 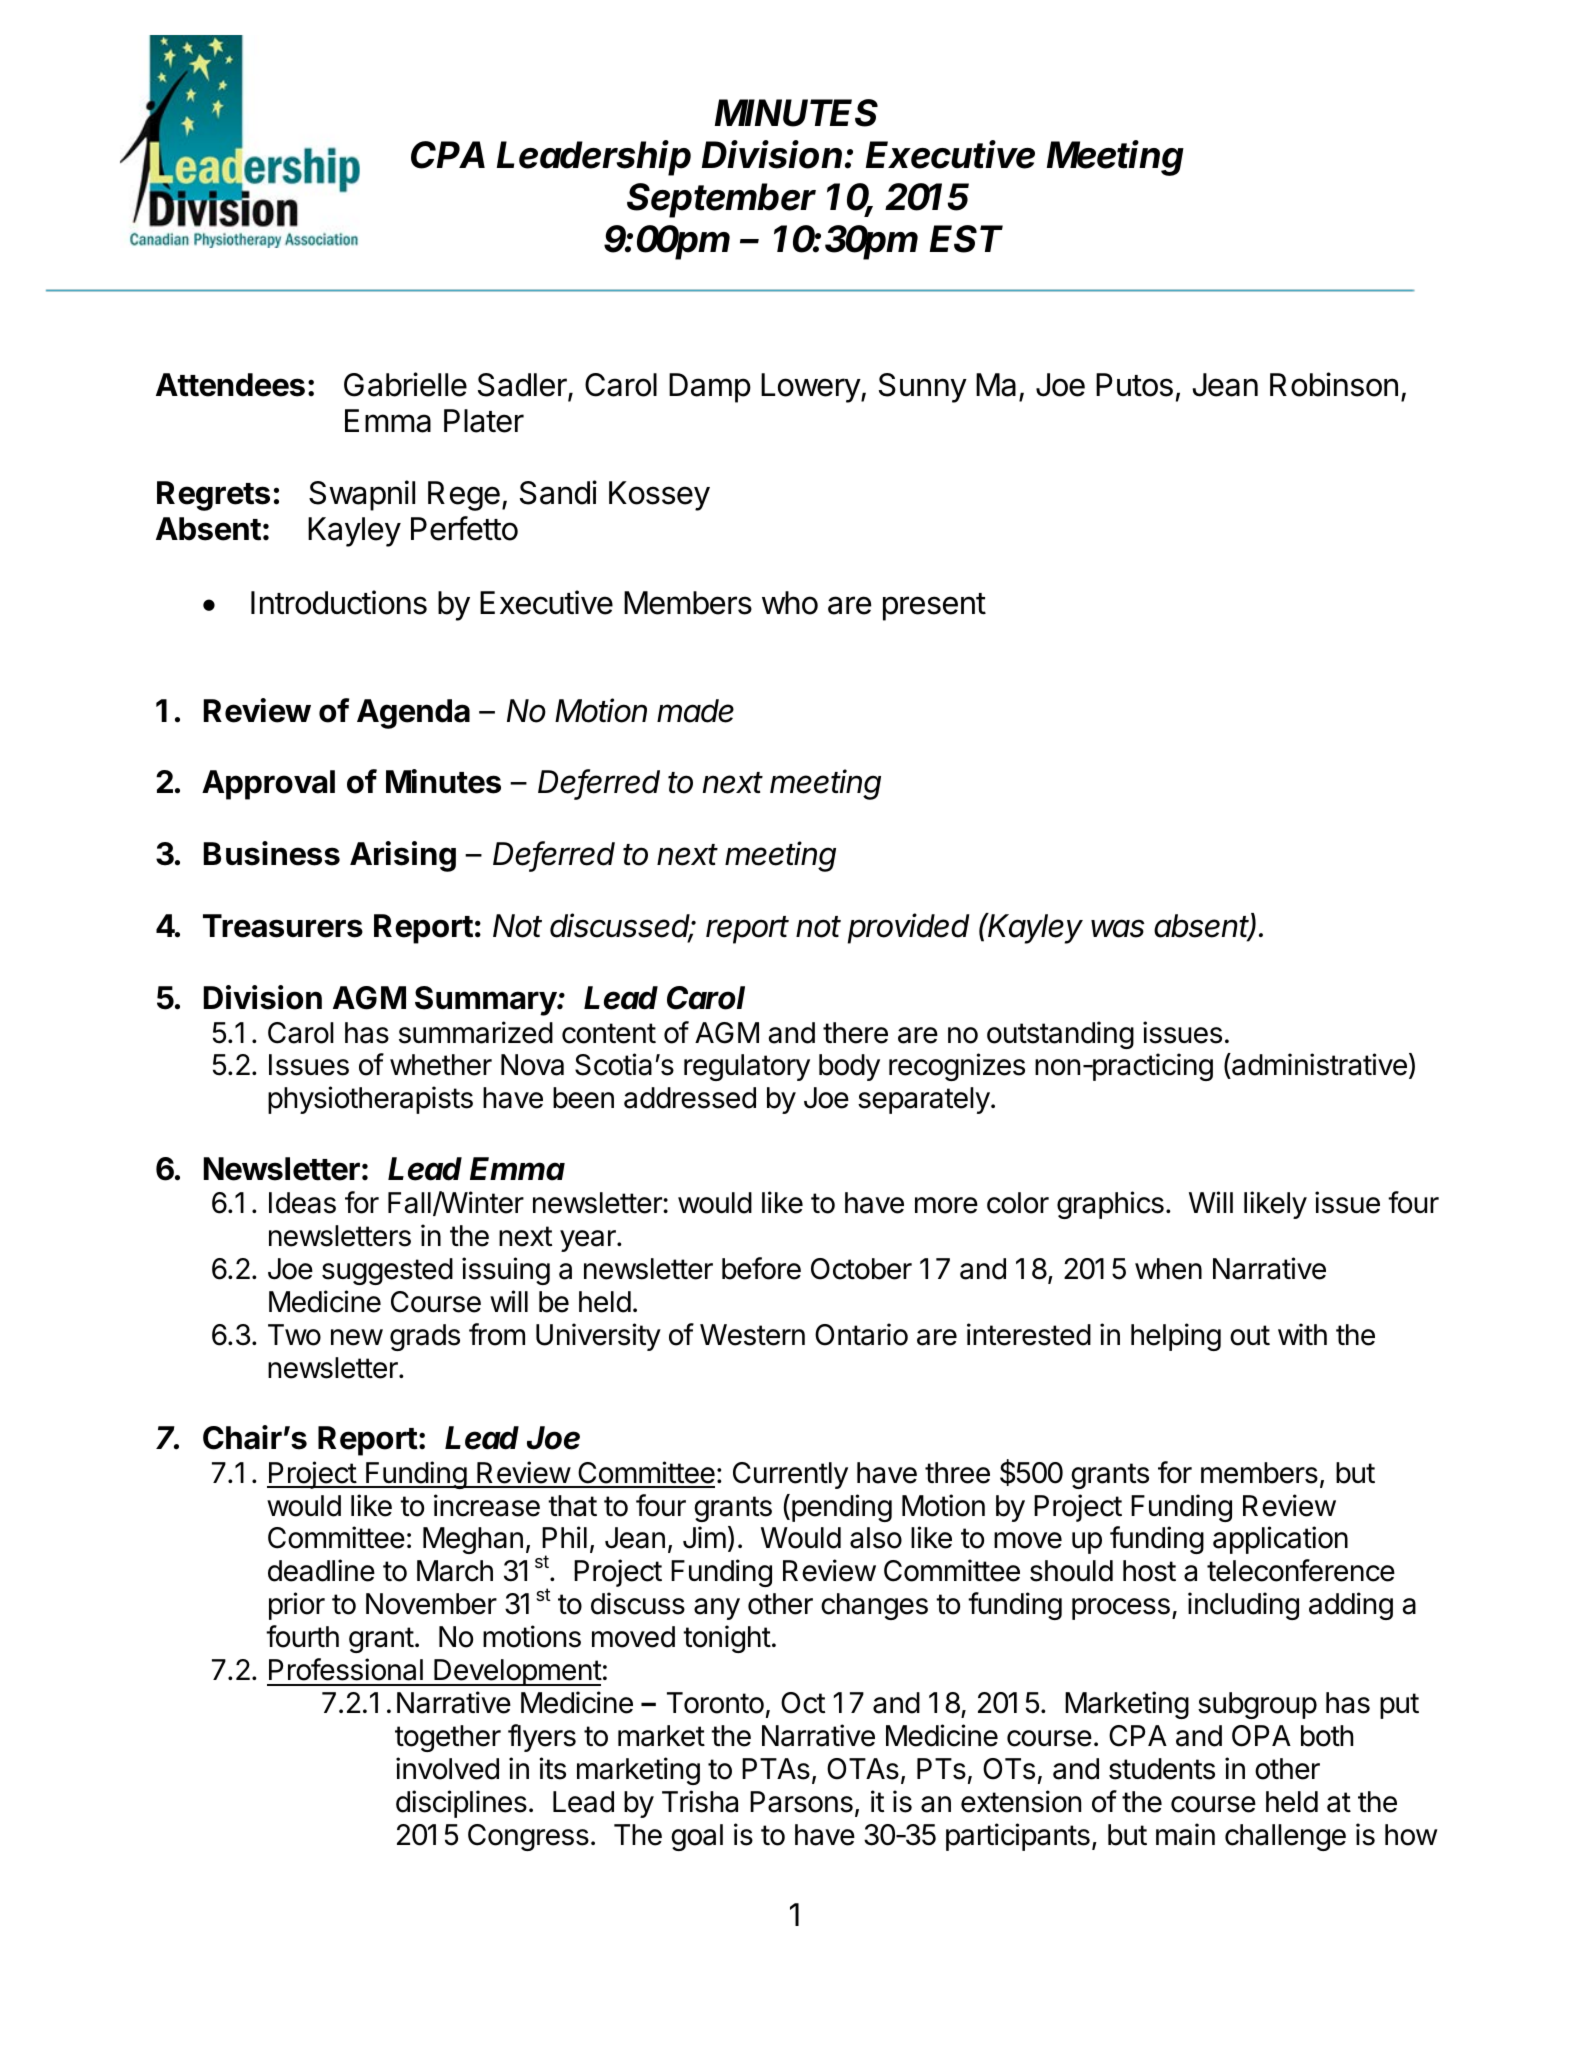 I want to click on Robinson, so click(x=1334, y=384).
